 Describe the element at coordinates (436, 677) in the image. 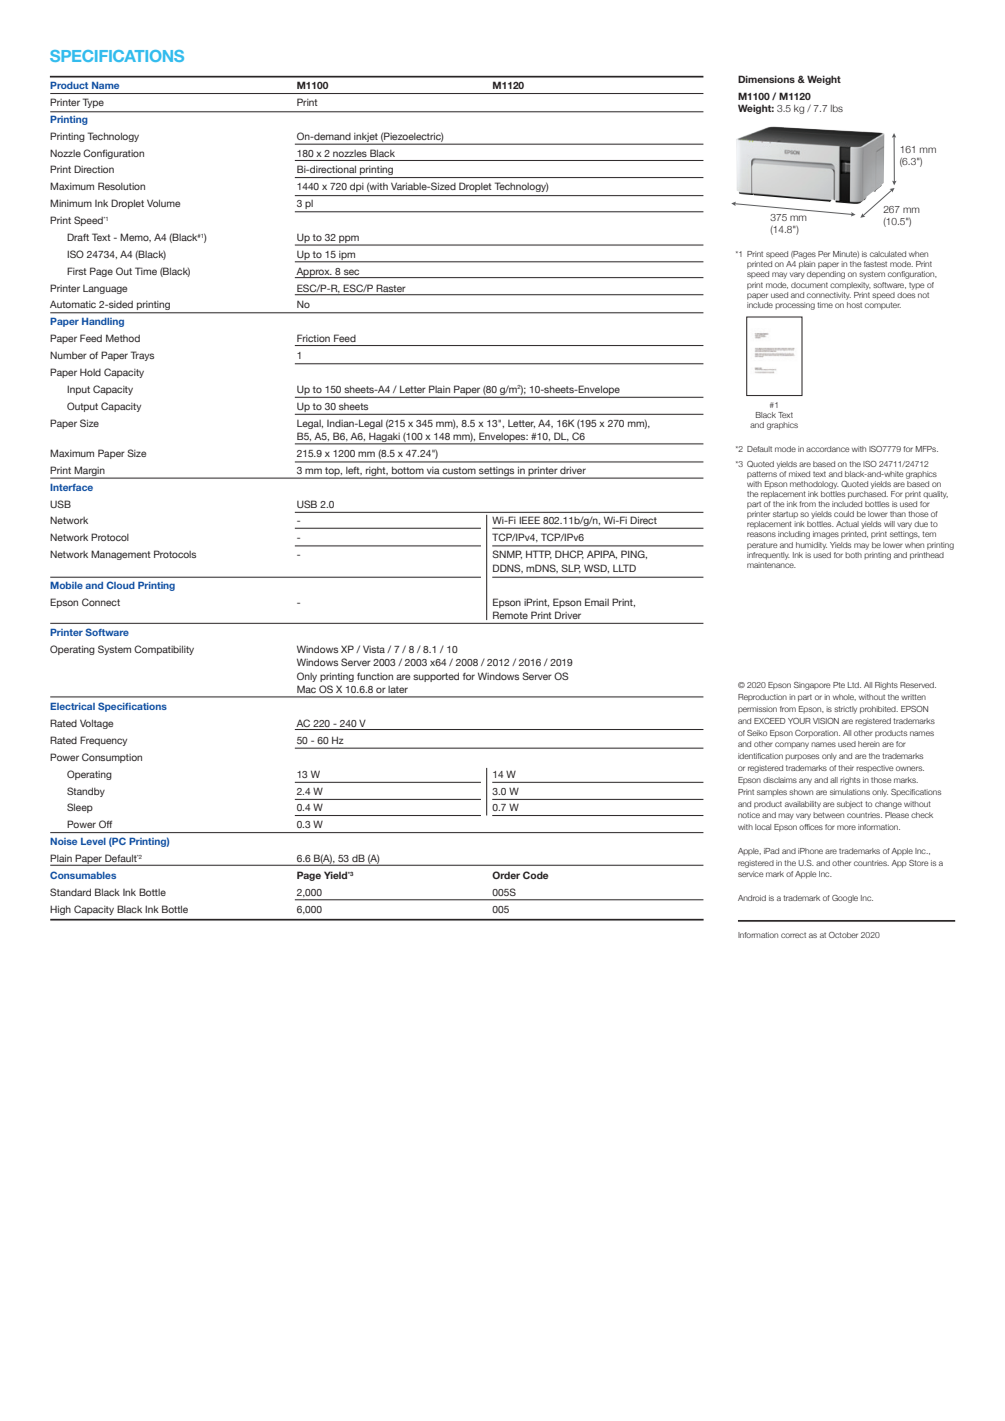

I see `supported` at that location.
